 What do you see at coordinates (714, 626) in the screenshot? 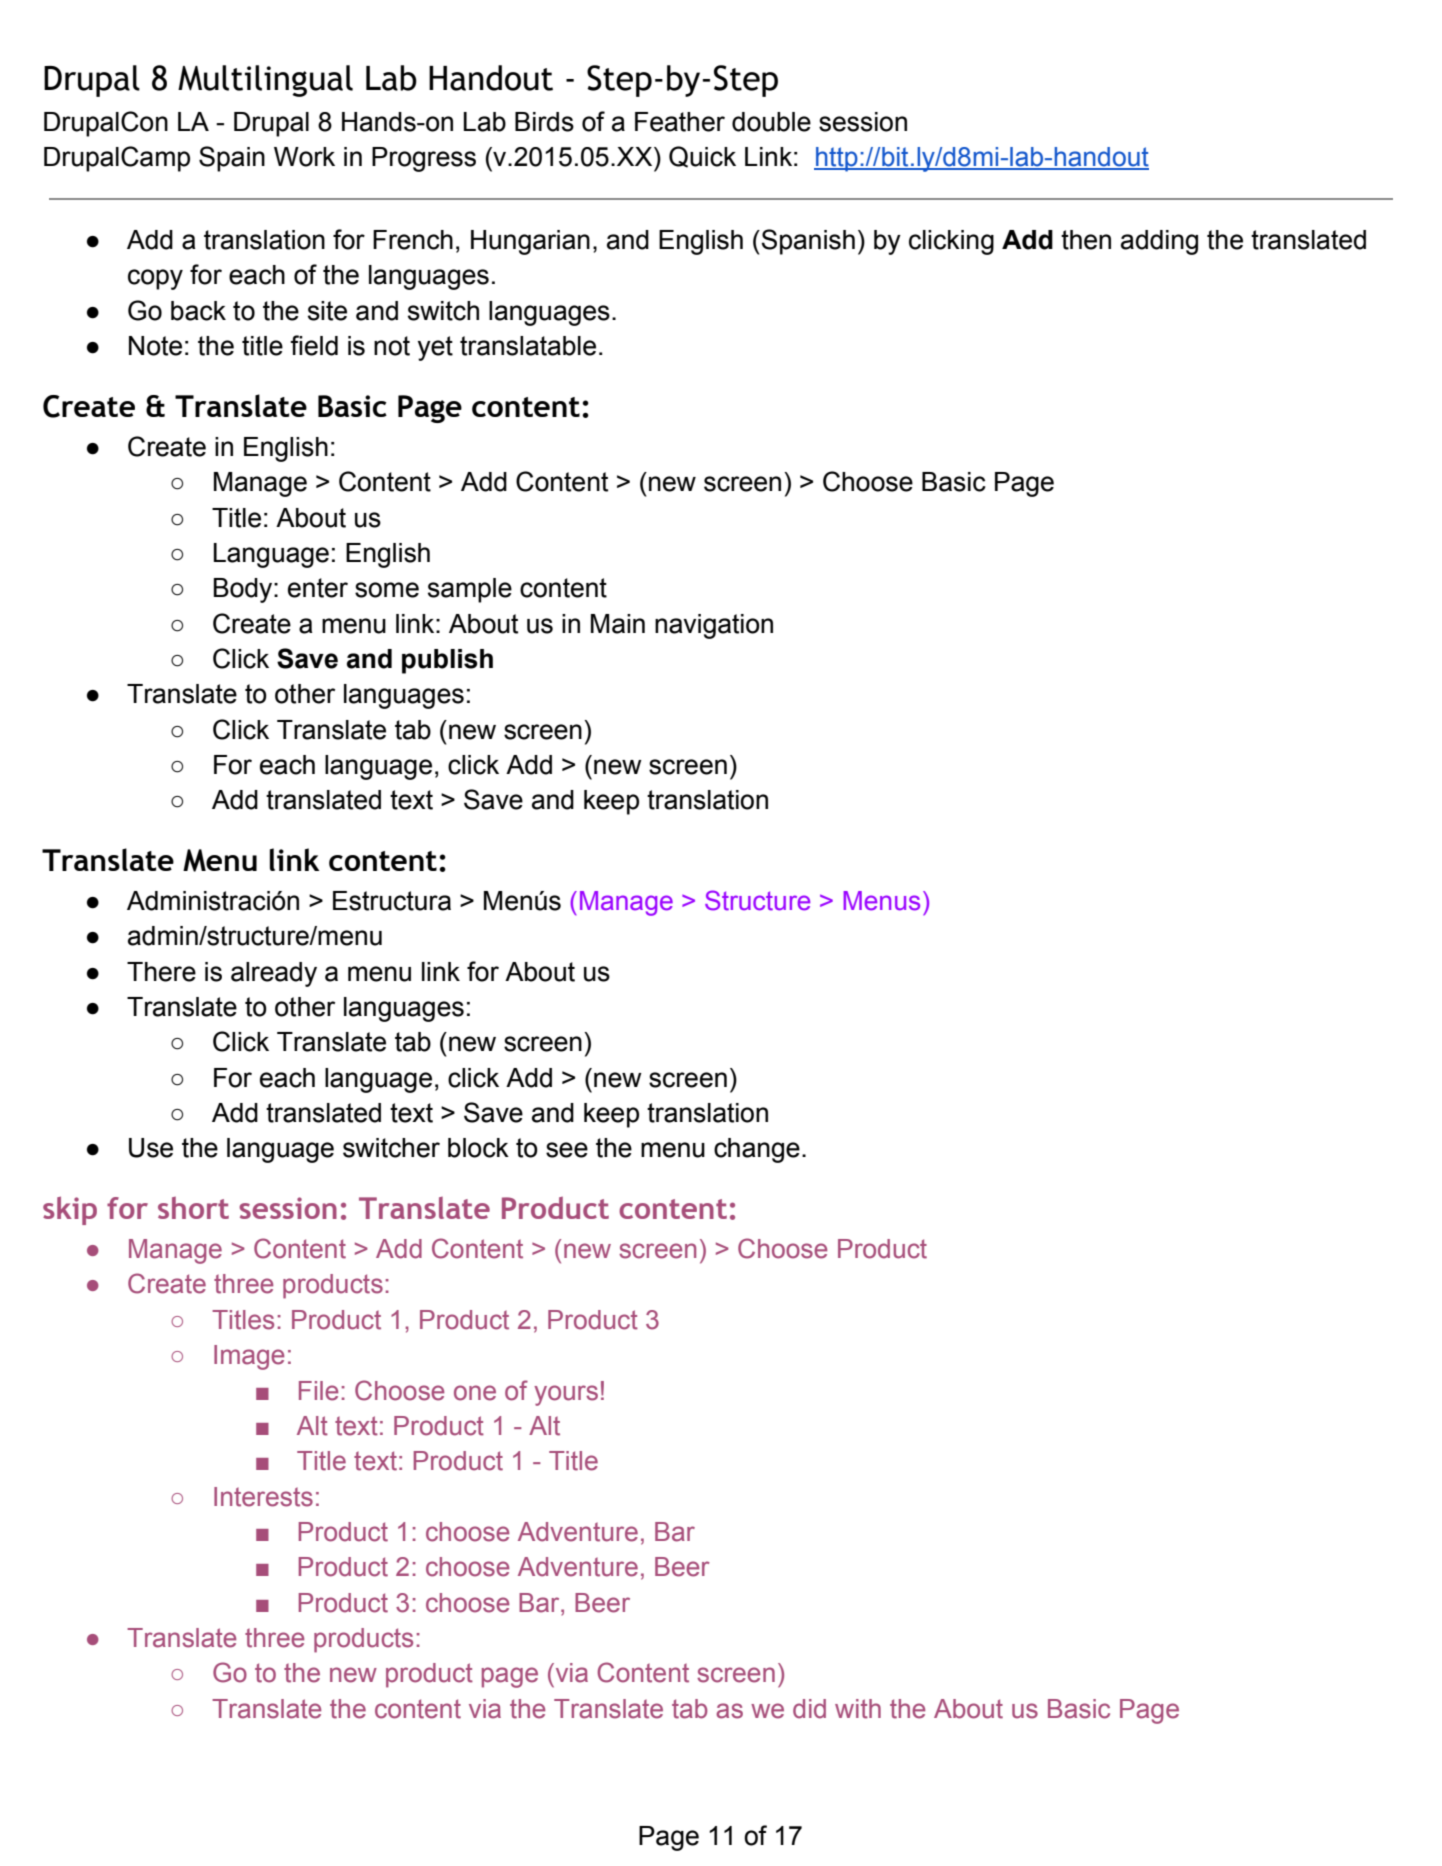
I see `navigation` at bounding box center [714, 626].
